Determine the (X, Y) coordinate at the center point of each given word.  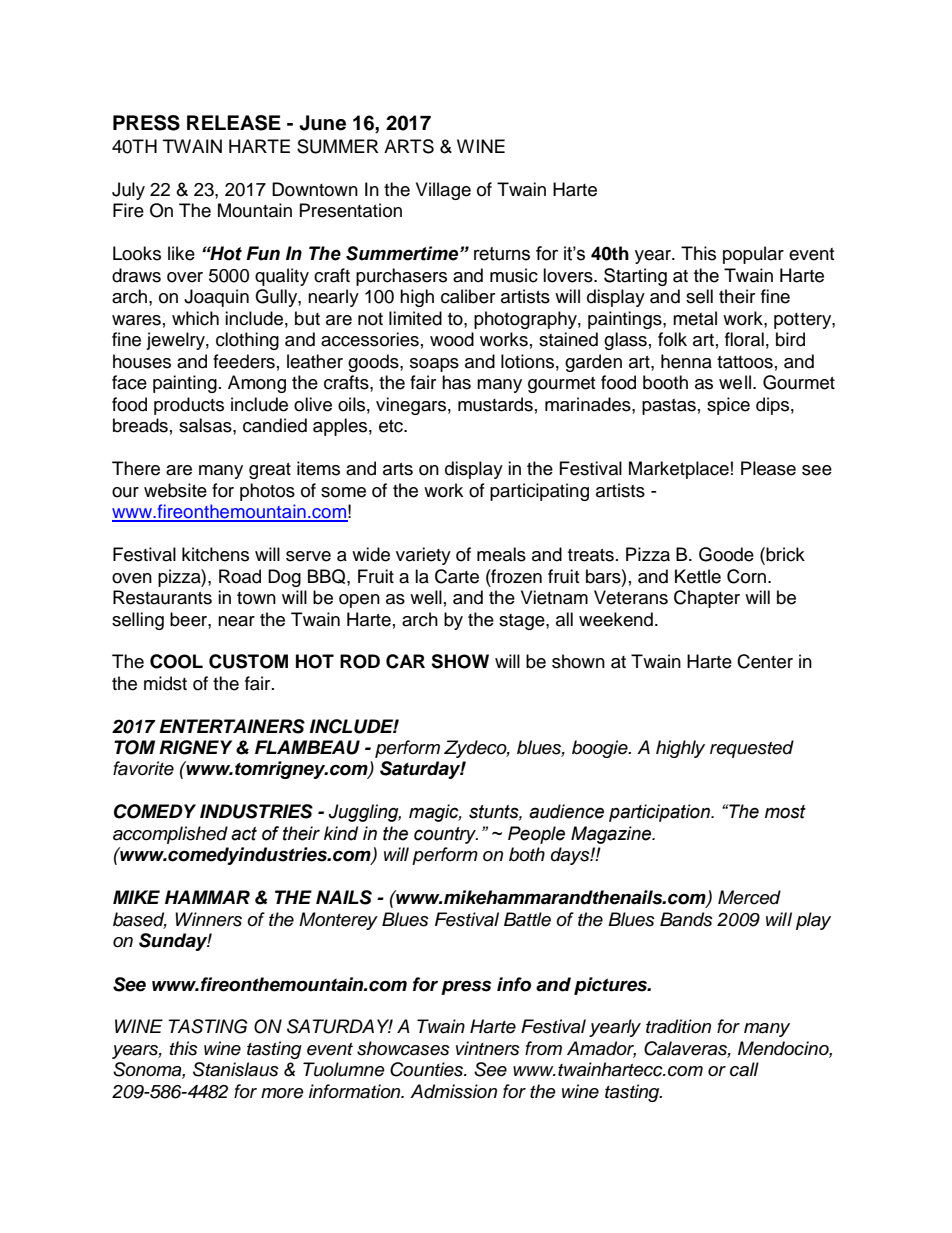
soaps (434, 365)
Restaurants (162, 597)
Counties (428, 1069)
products (189, 406)
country (446, 835)
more (282, 1093)
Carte (457, 576)
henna (686, 361)
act (244, 834)
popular (753, 255)
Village (443, 191)
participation (660, 813)
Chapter (707, 599)
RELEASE (234, 123)
